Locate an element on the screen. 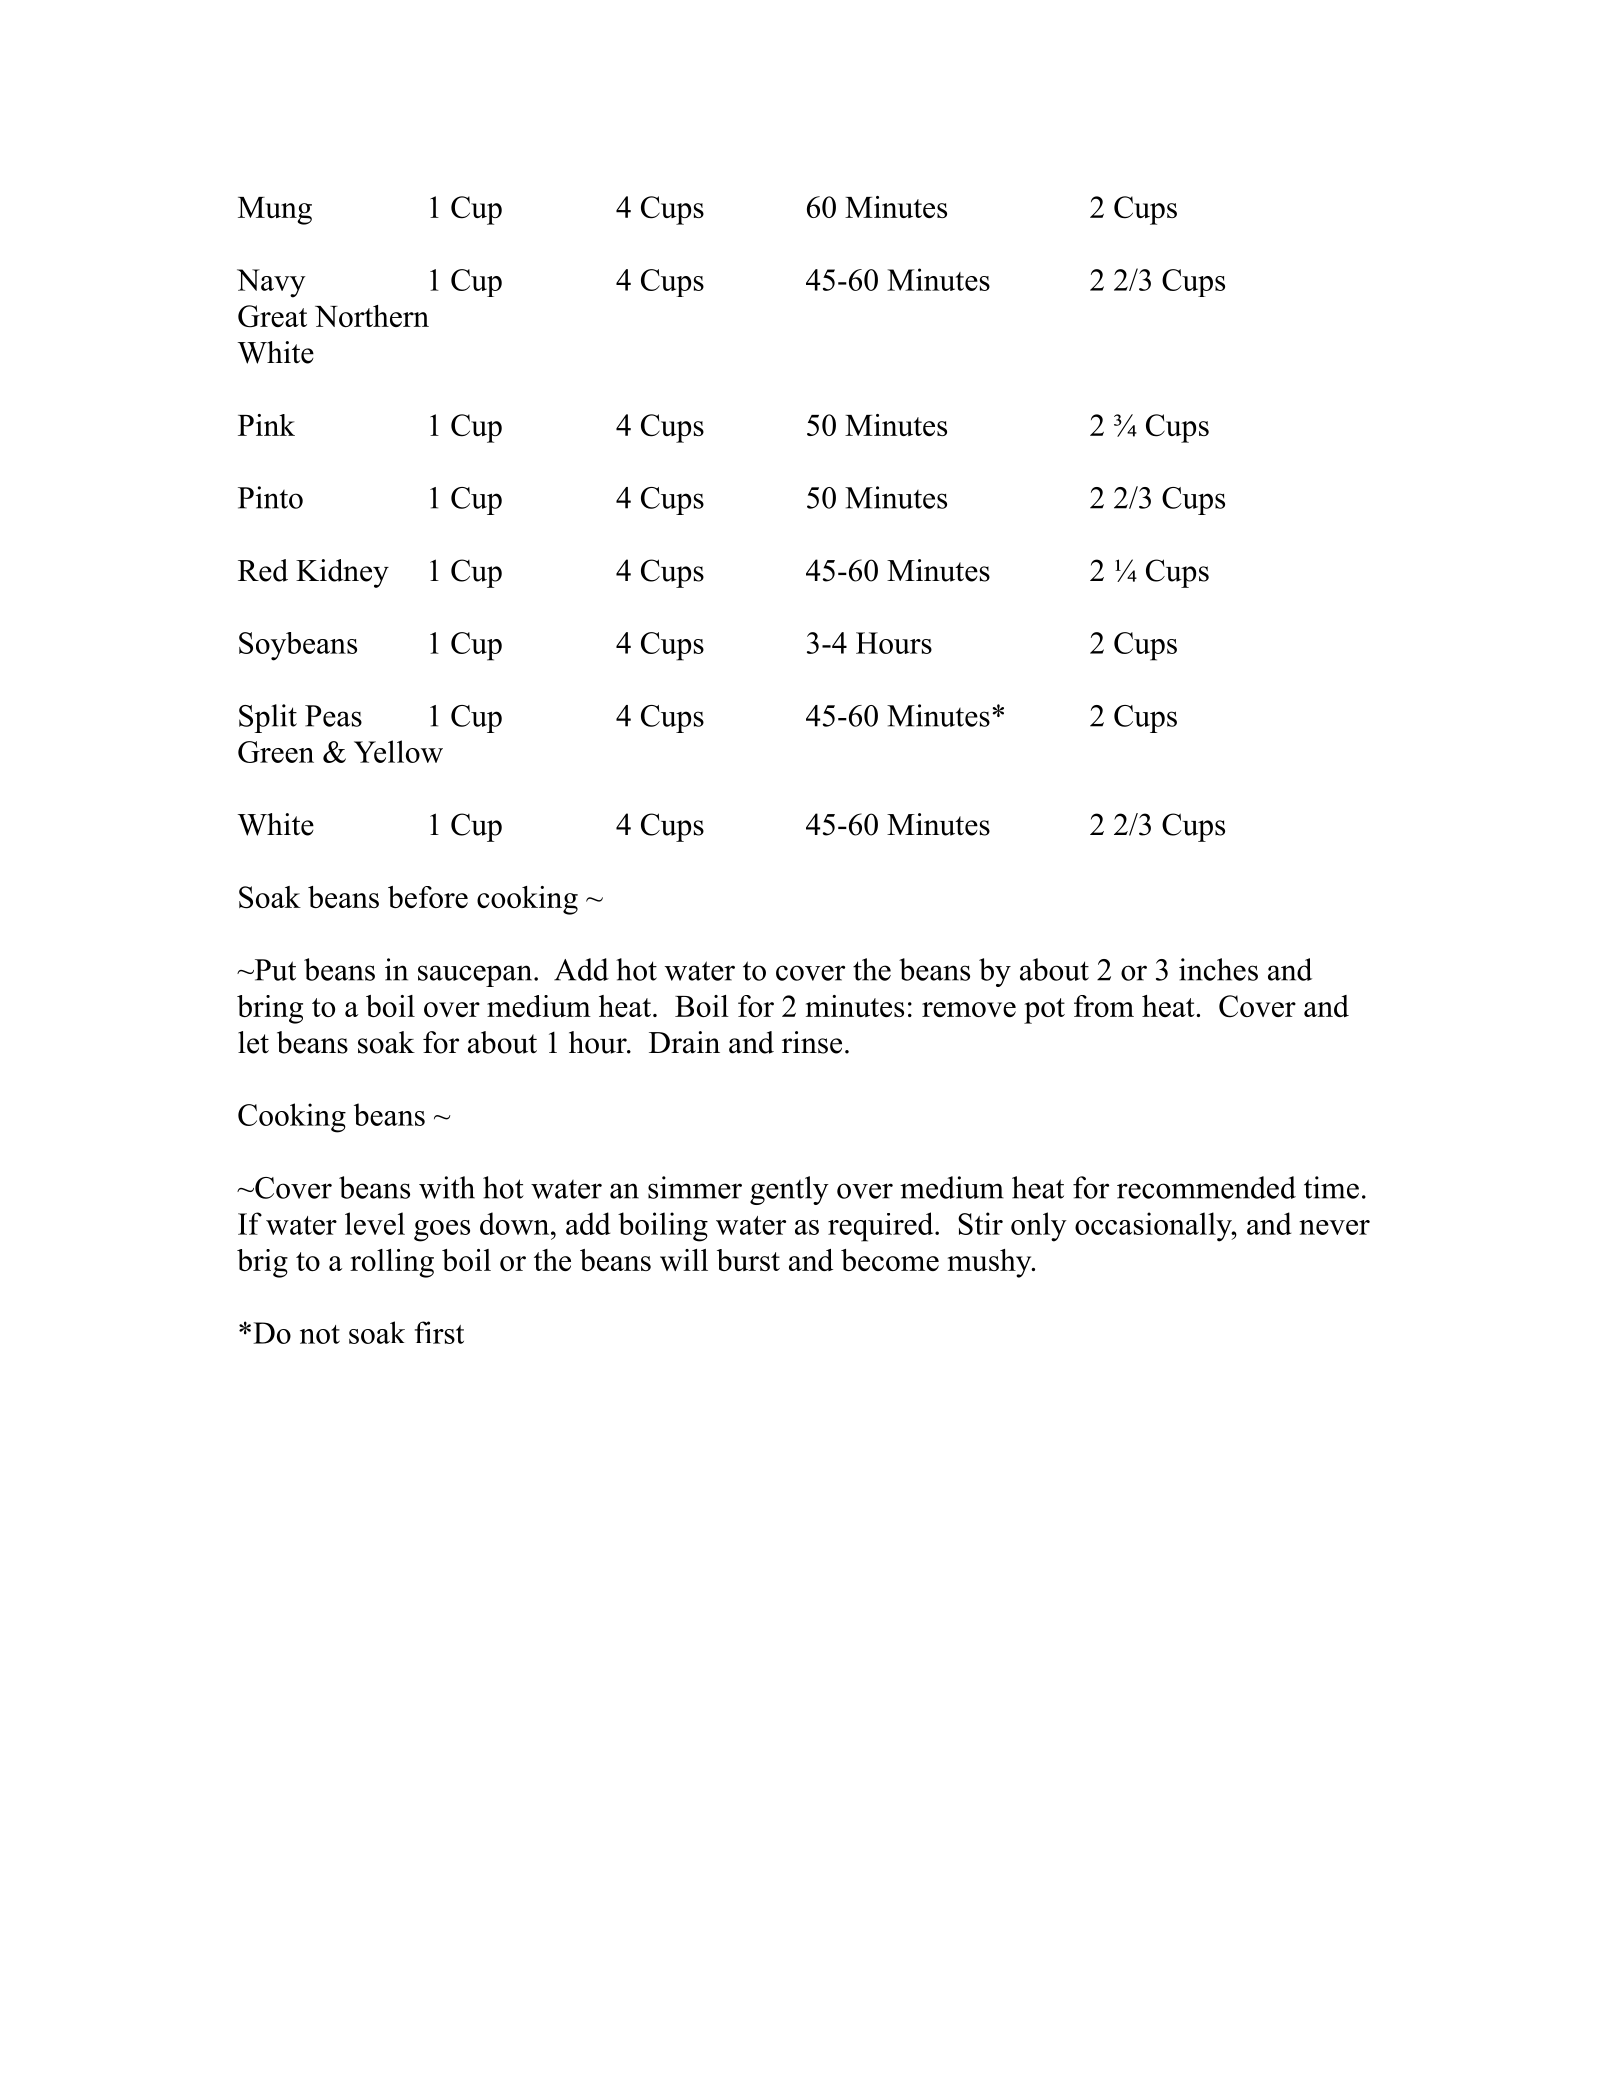  rolling is located at coordinates (392, 1263).
